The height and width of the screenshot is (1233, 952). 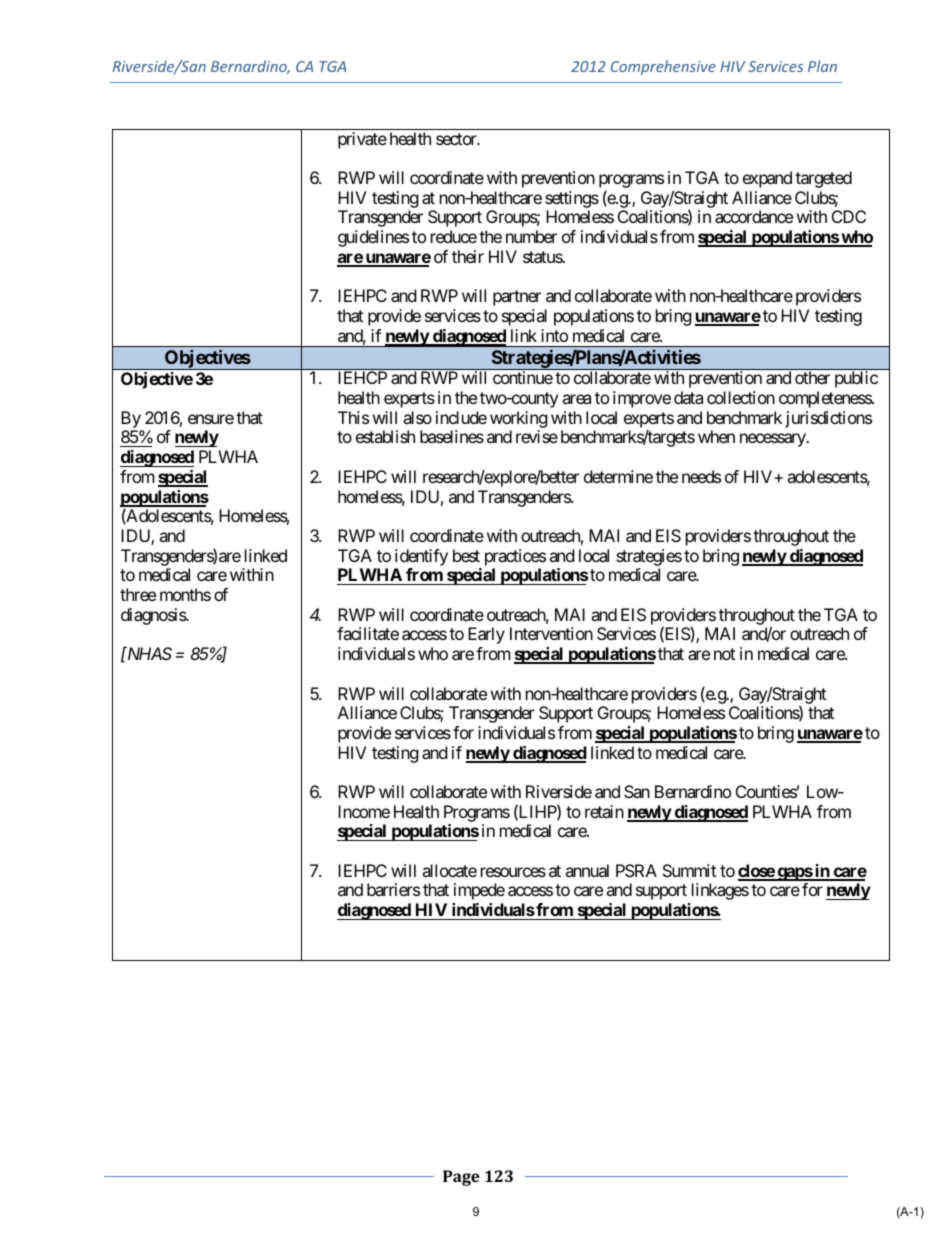 I want to click on This, so click(x=353, y=417).
